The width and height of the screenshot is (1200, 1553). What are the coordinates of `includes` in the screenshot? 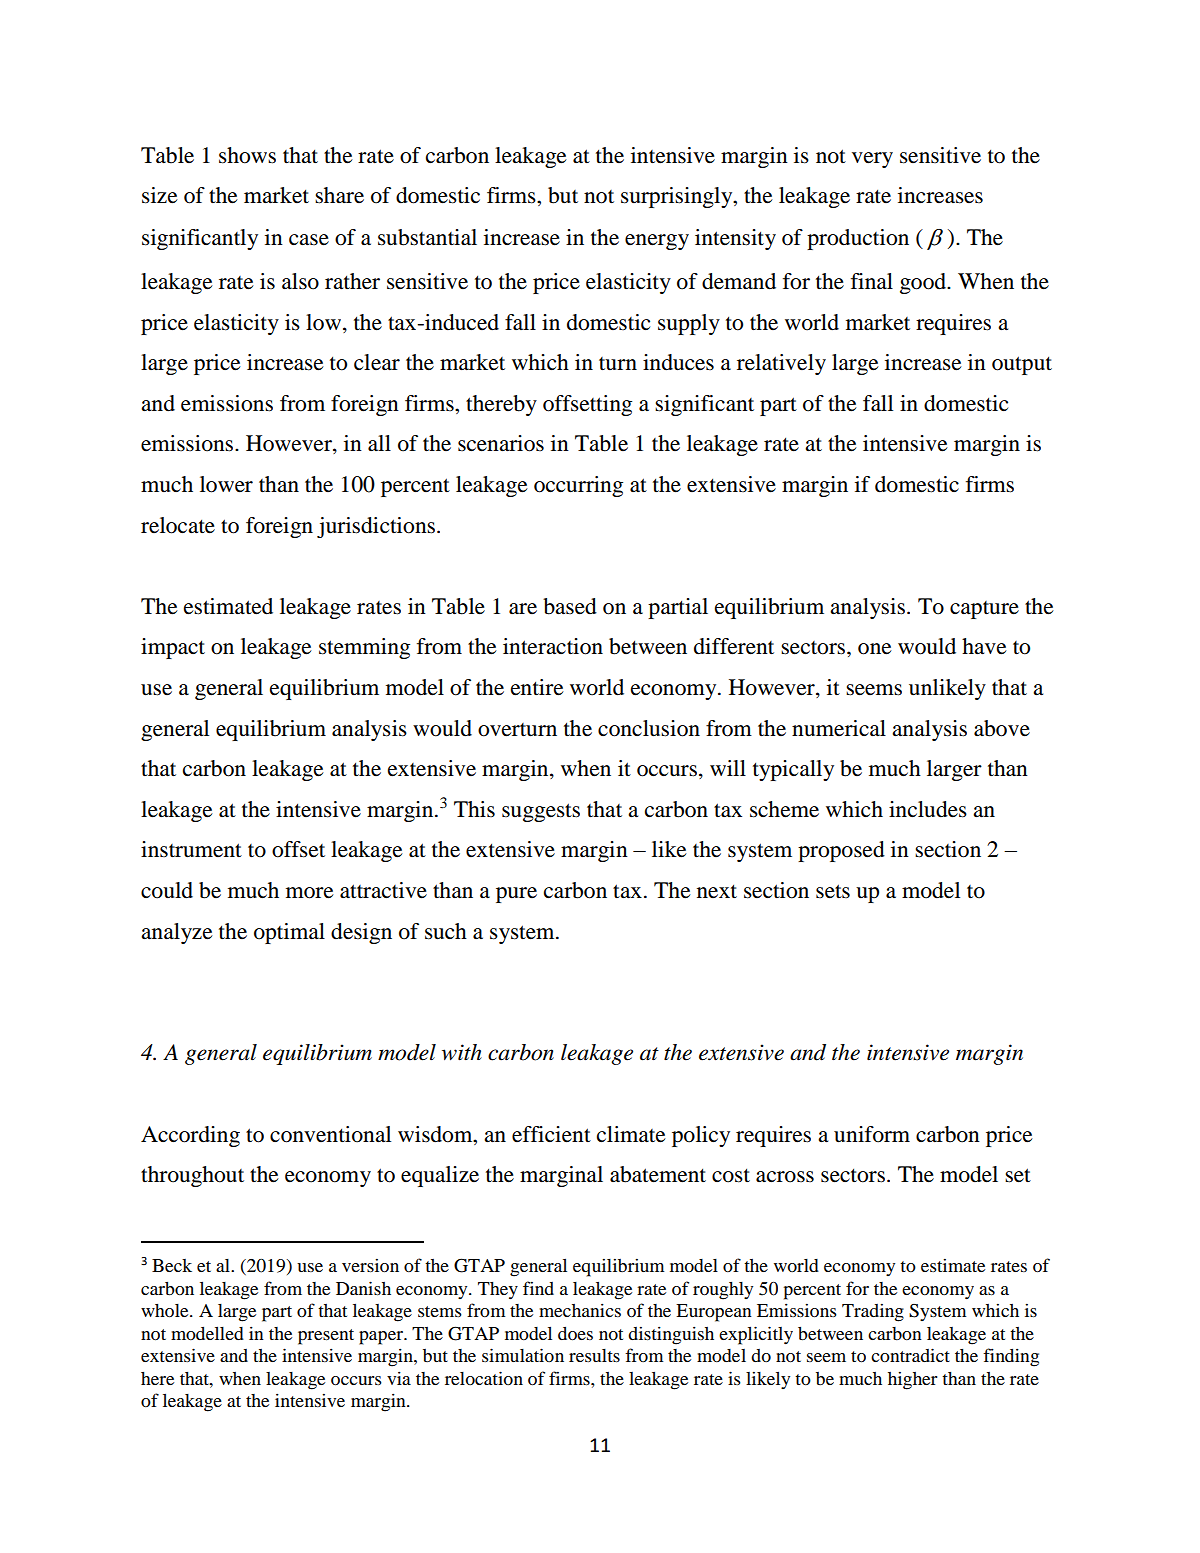 It's located at (928, 809).
